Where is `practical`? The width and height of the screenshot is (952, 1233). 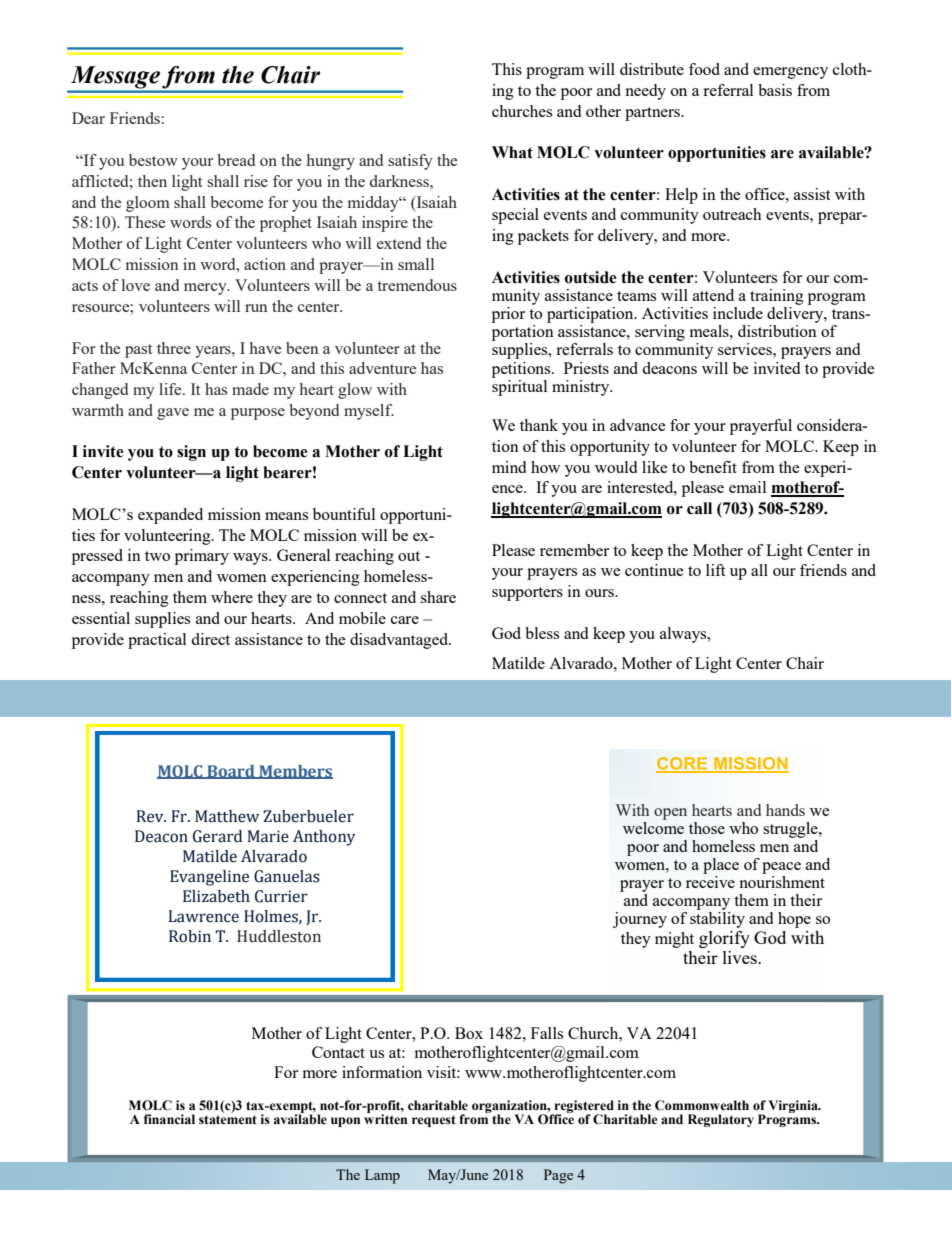 practical is located at coordinates (157, 641).
